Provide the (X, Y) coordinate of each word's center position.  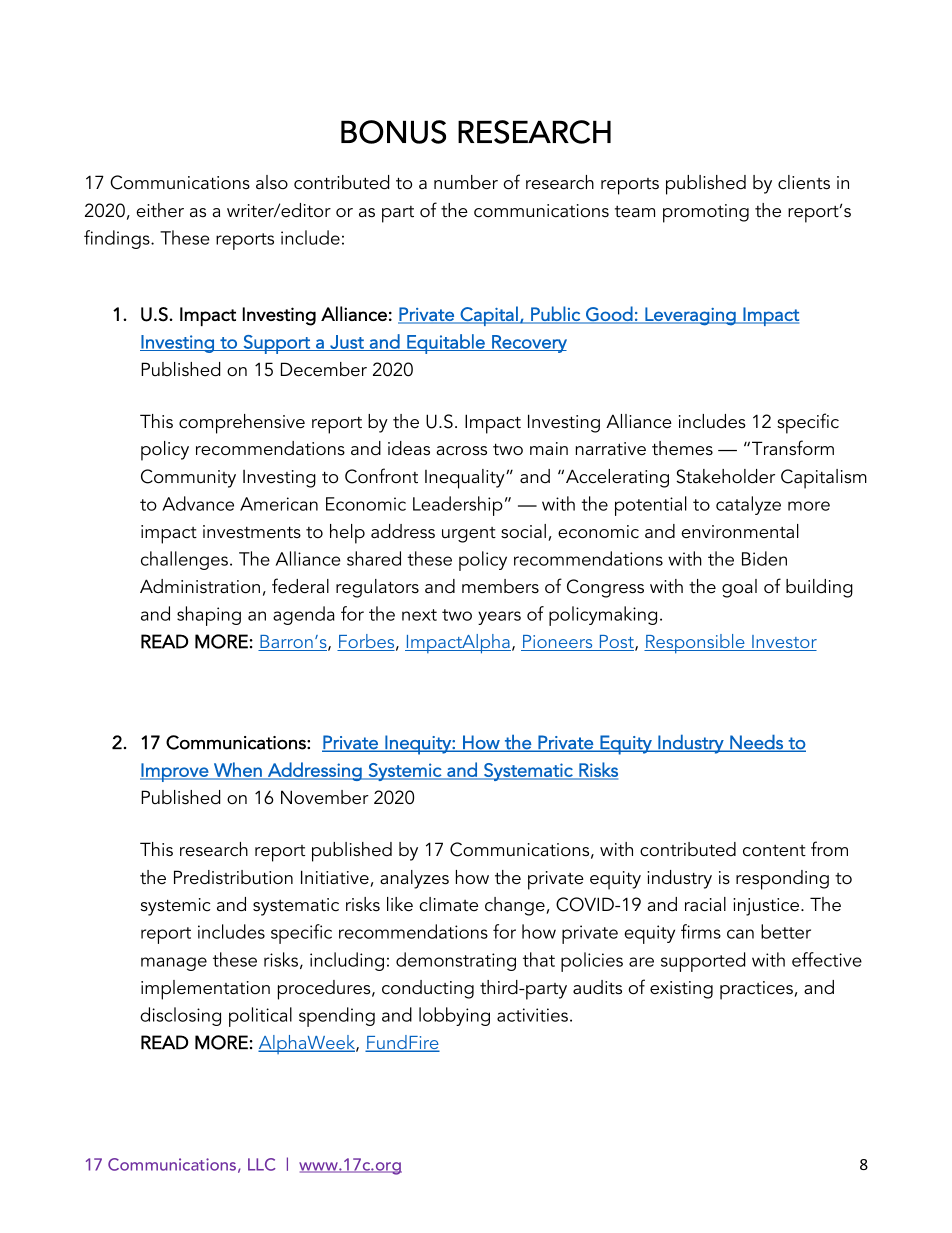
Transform (793, 448)
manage (174, 964)
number (466, 182)
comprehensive (242, 424)
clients (804, 182)
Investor (783, 643)
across (461, 451)
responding (782, 880)
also (272, 182)
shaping (209, 616)
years (499, 618)
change (516, 906)
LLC (262, 1164)
